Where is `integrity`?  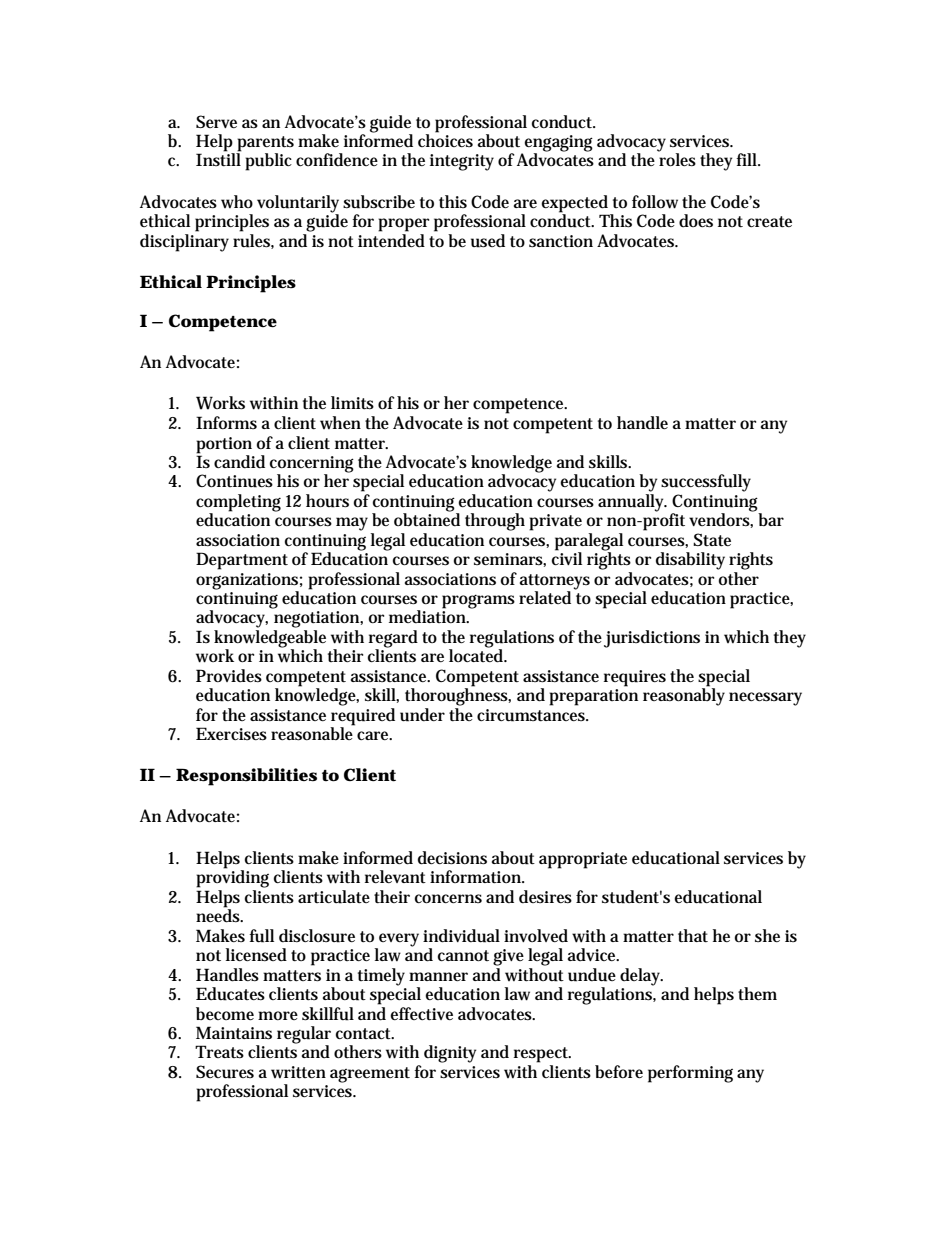 integrity is located at coordinates (462, 162).
